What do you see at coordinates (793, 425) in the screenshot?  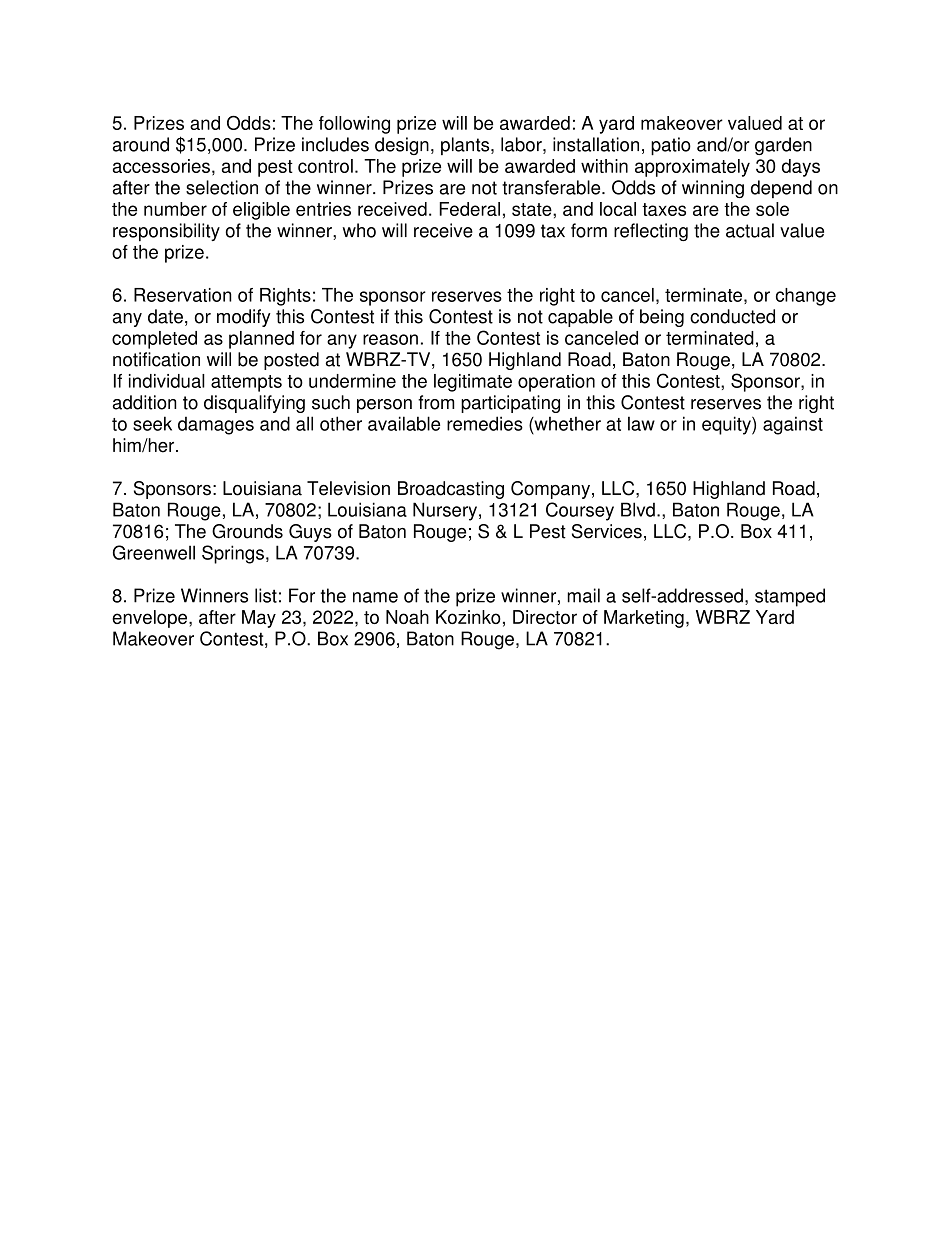 I see `against` at bounding box center [793, 425].
